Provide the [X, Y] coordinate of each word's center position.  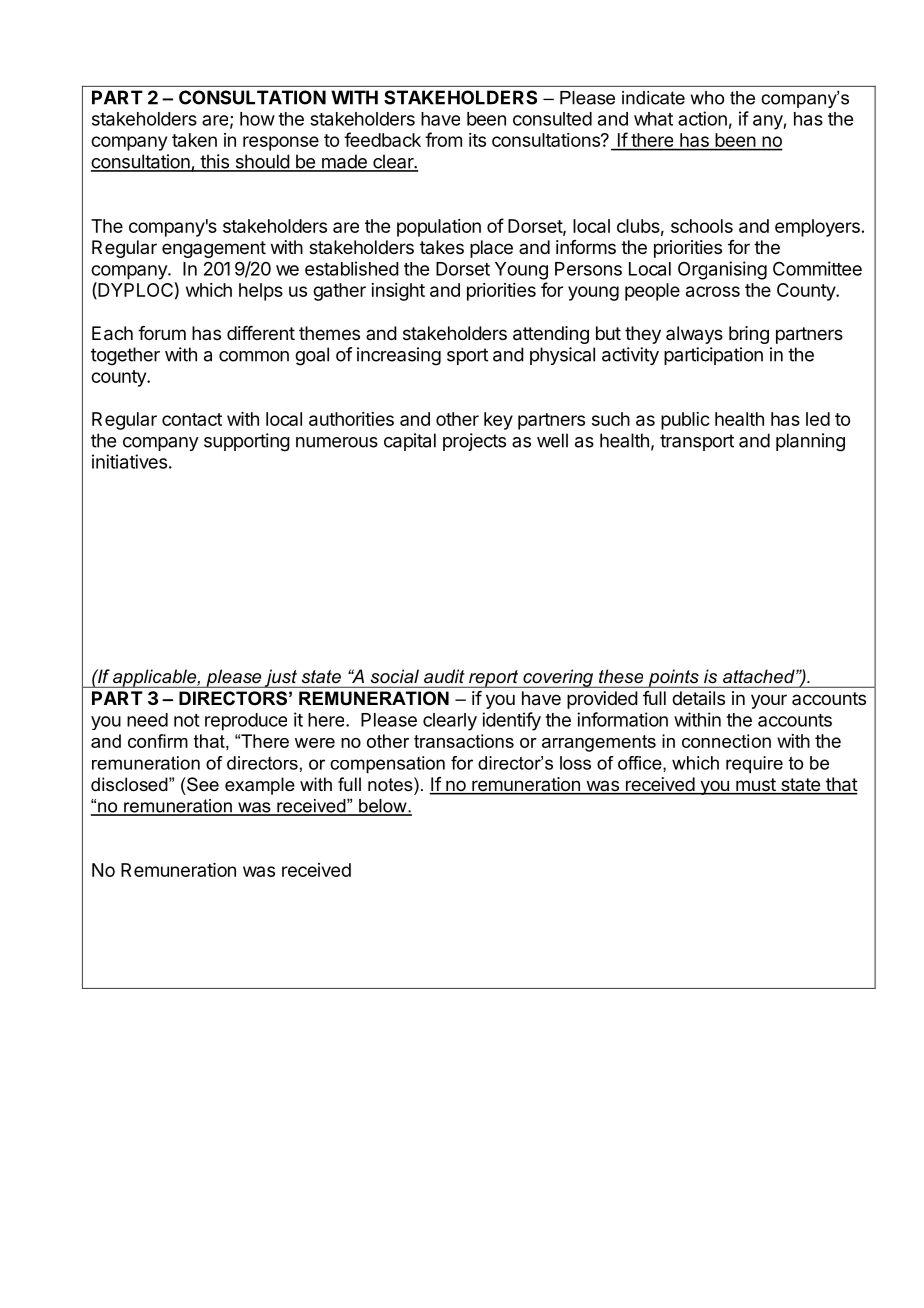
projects [474, 442]
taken [194, 140]
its [477, 140]
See [202, 784]
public [685, 421]
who [707, 98]
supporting [247, 442]
